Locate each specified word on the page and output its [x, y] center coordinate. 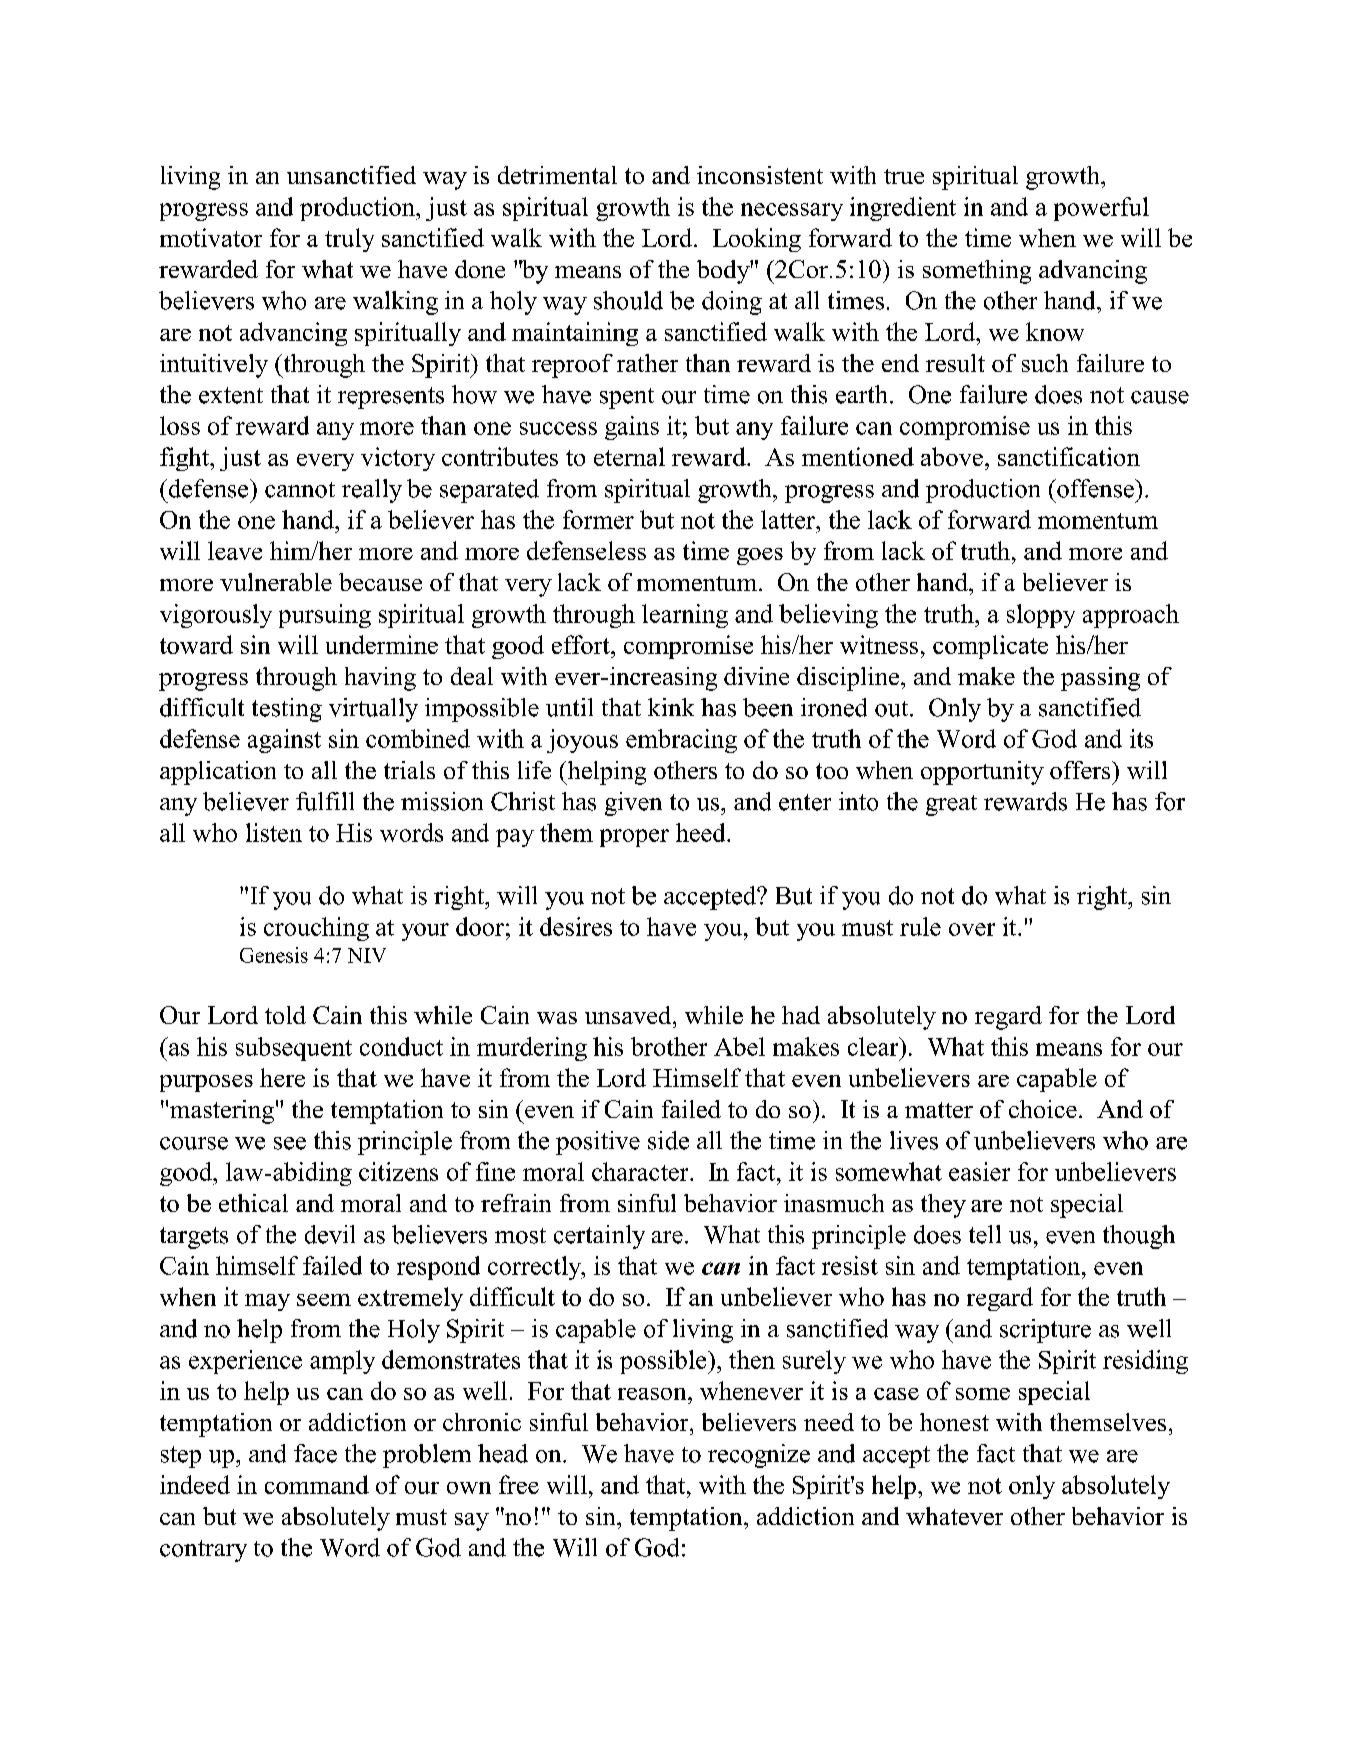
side [668, 1140]
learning [685, 616]
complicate [990, 647]
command [317, 1484]
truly [349, 240]
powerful [1101, 209]
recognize [759, 1456]
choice [1043, 1109]
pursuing [325, 616]
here [282, 1077]
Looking [757, 240]
